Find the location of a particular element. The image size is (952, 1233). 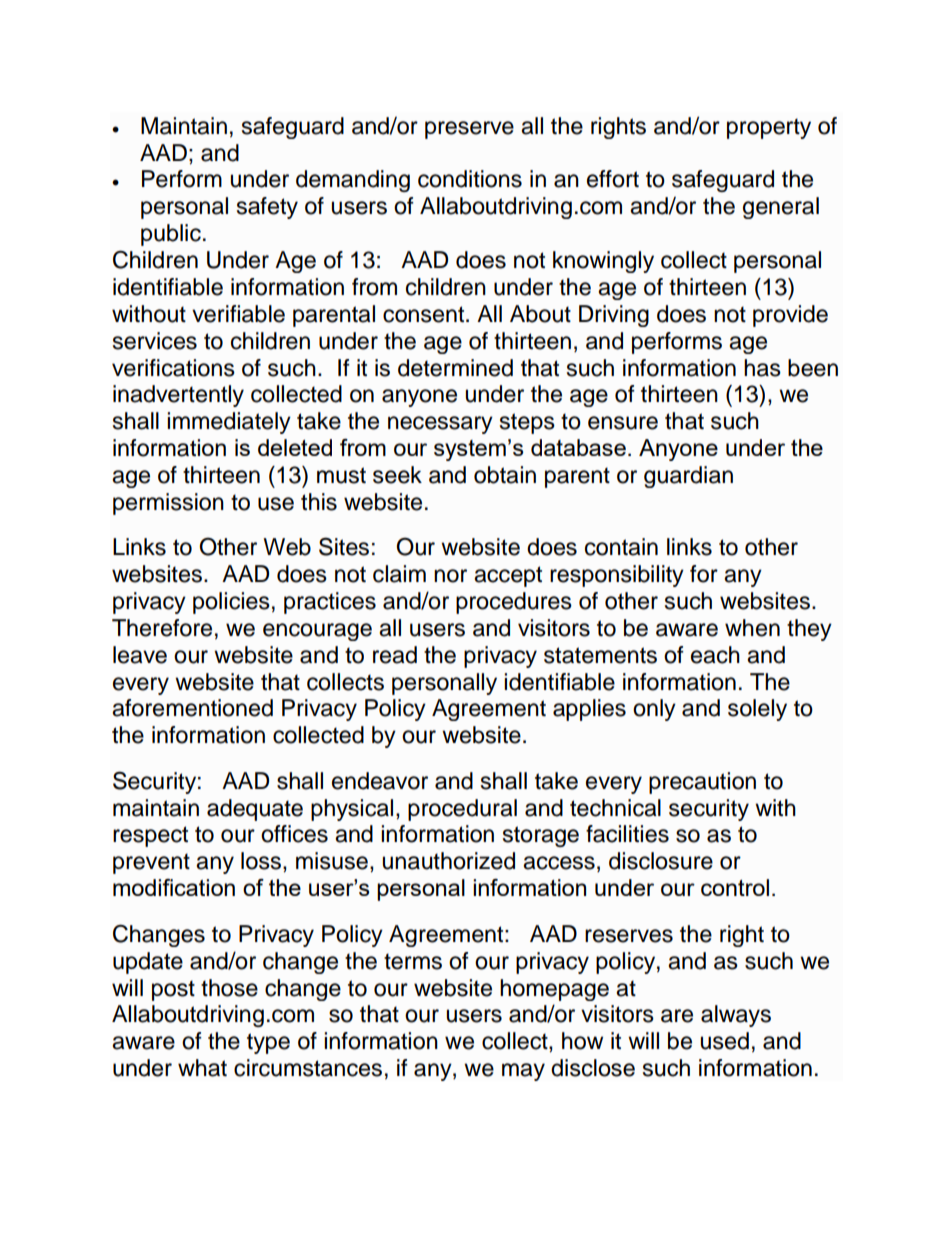

what is located at coordinates (202, 1068).
